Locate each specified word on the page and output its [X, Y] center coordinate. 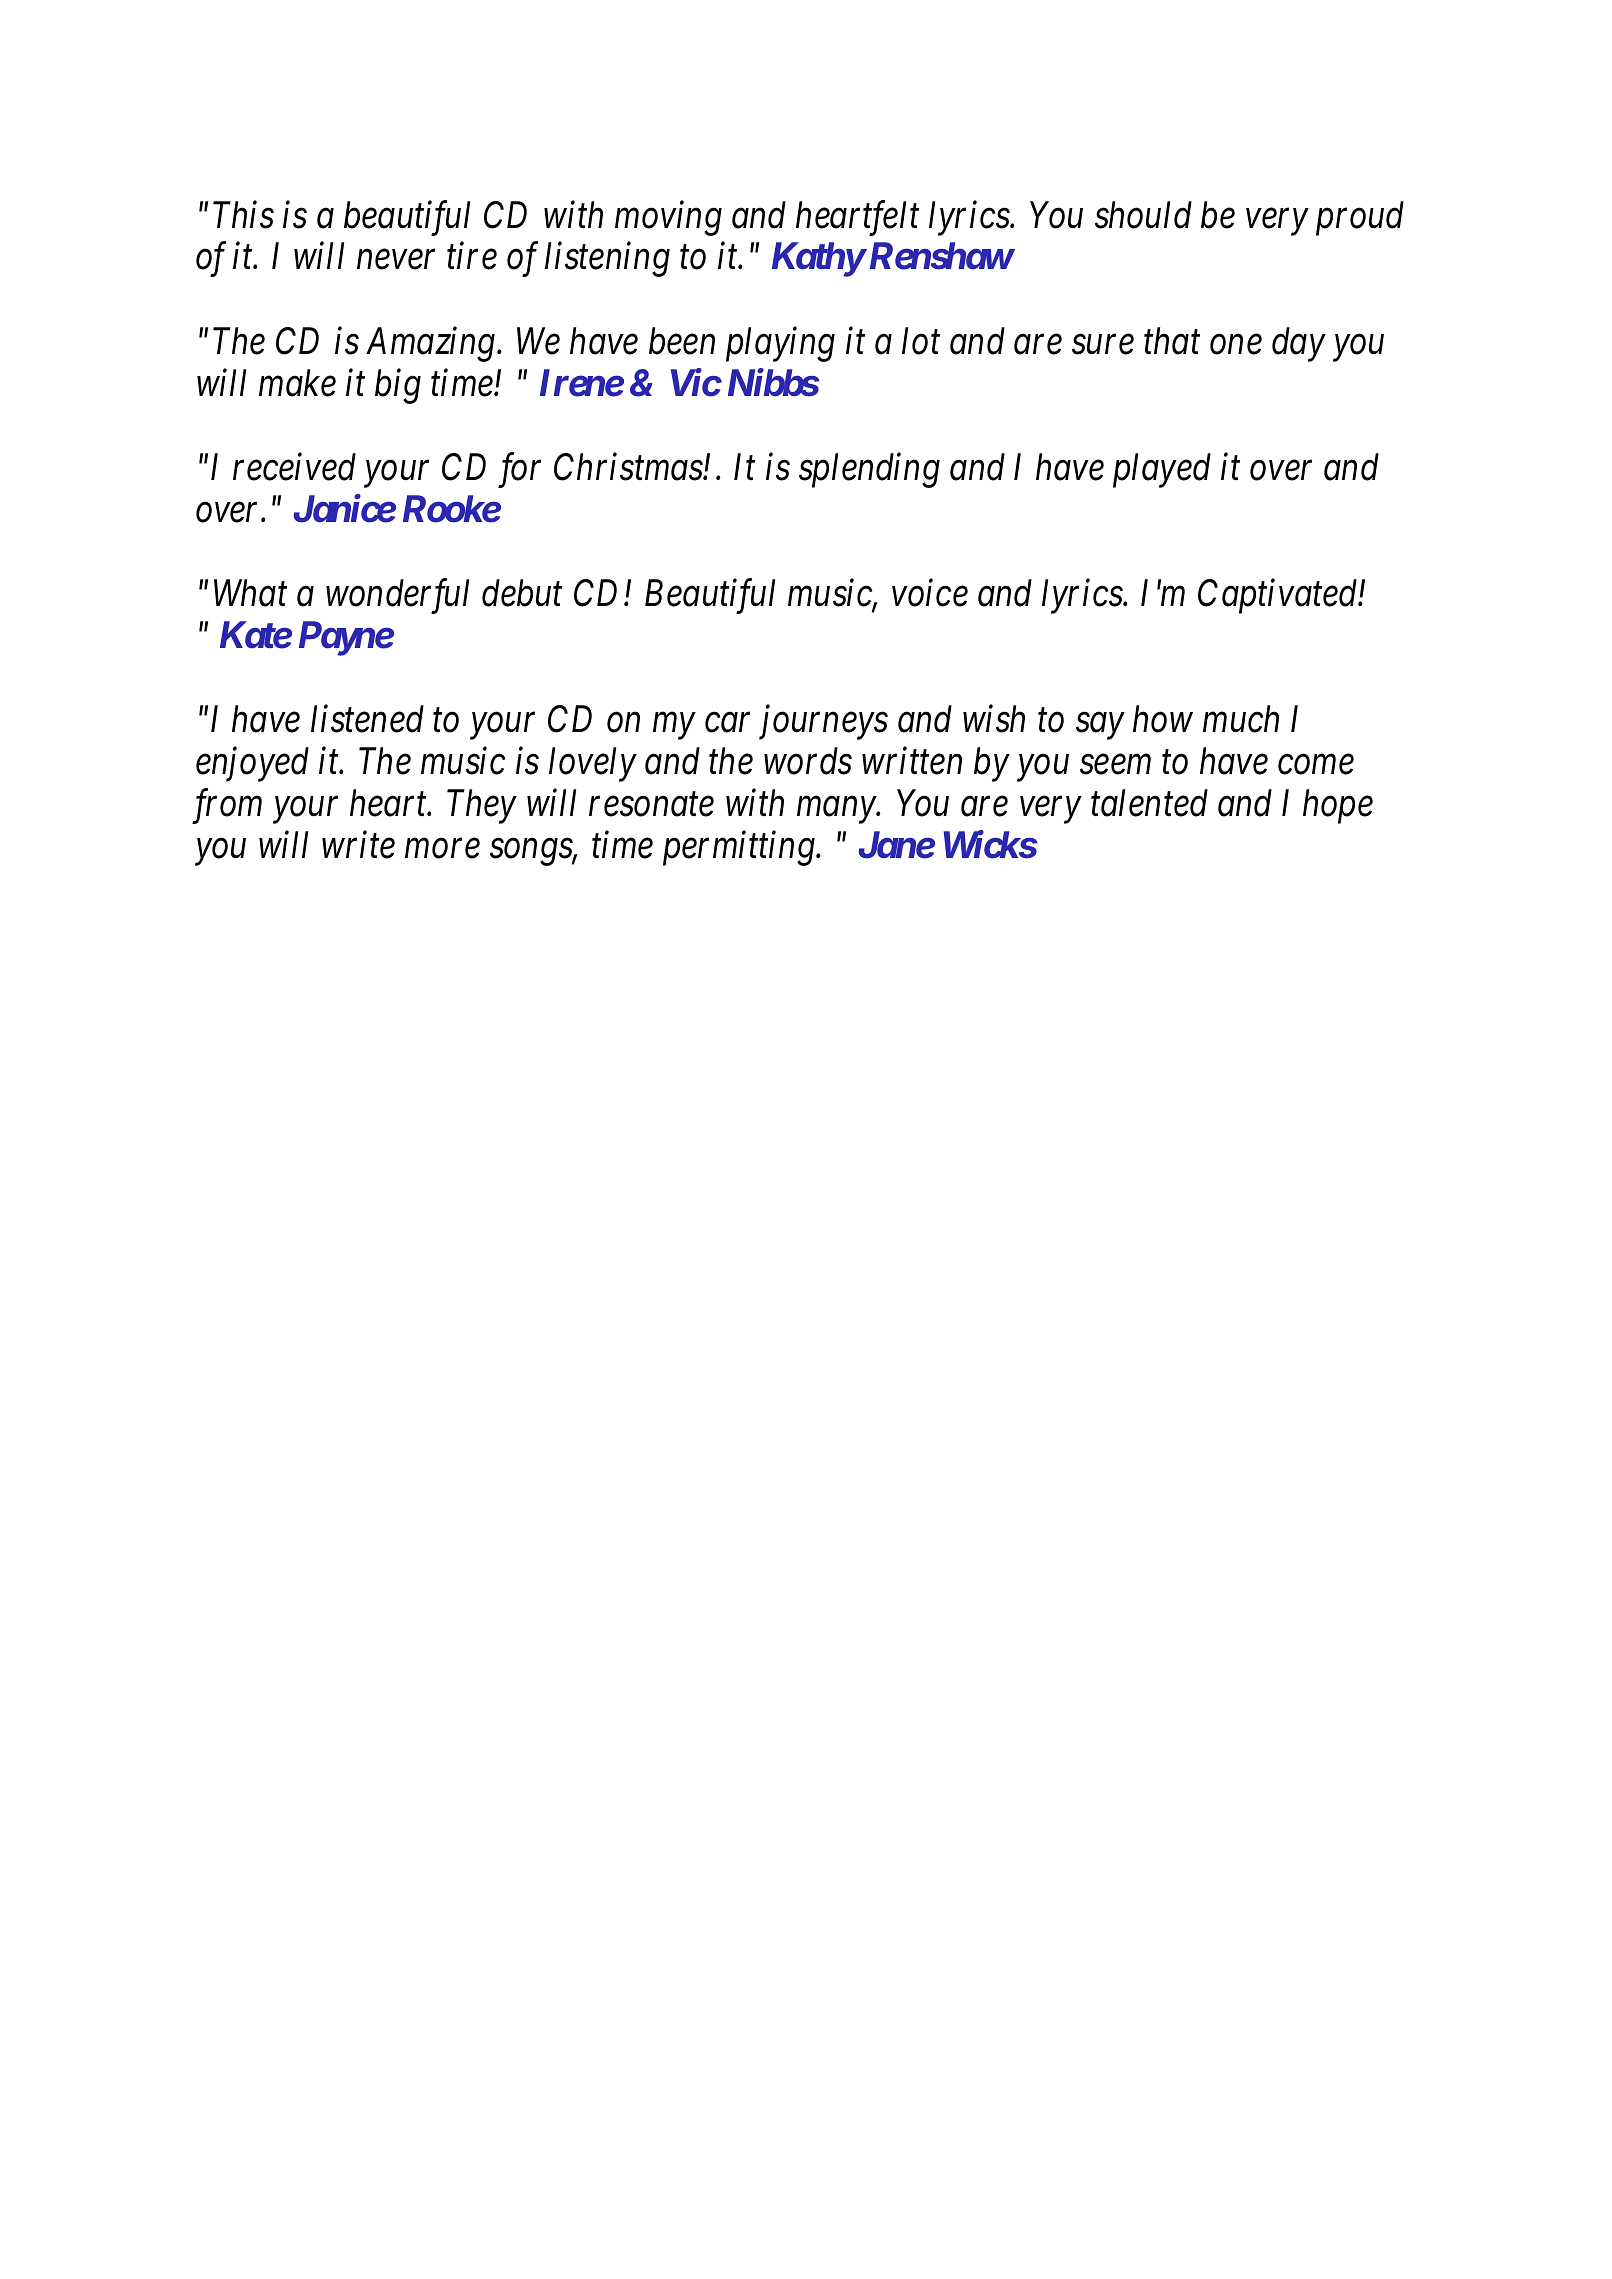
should [1143, 215]
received [294, 467]
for [519, 470]
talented [1149, 803]
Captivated [1279, 596]
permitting [740, 849]
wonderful [397, 596]
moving [668, 219]
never [396, 260]
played [1162, 470]
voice [930, 593]
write [358, 845]
